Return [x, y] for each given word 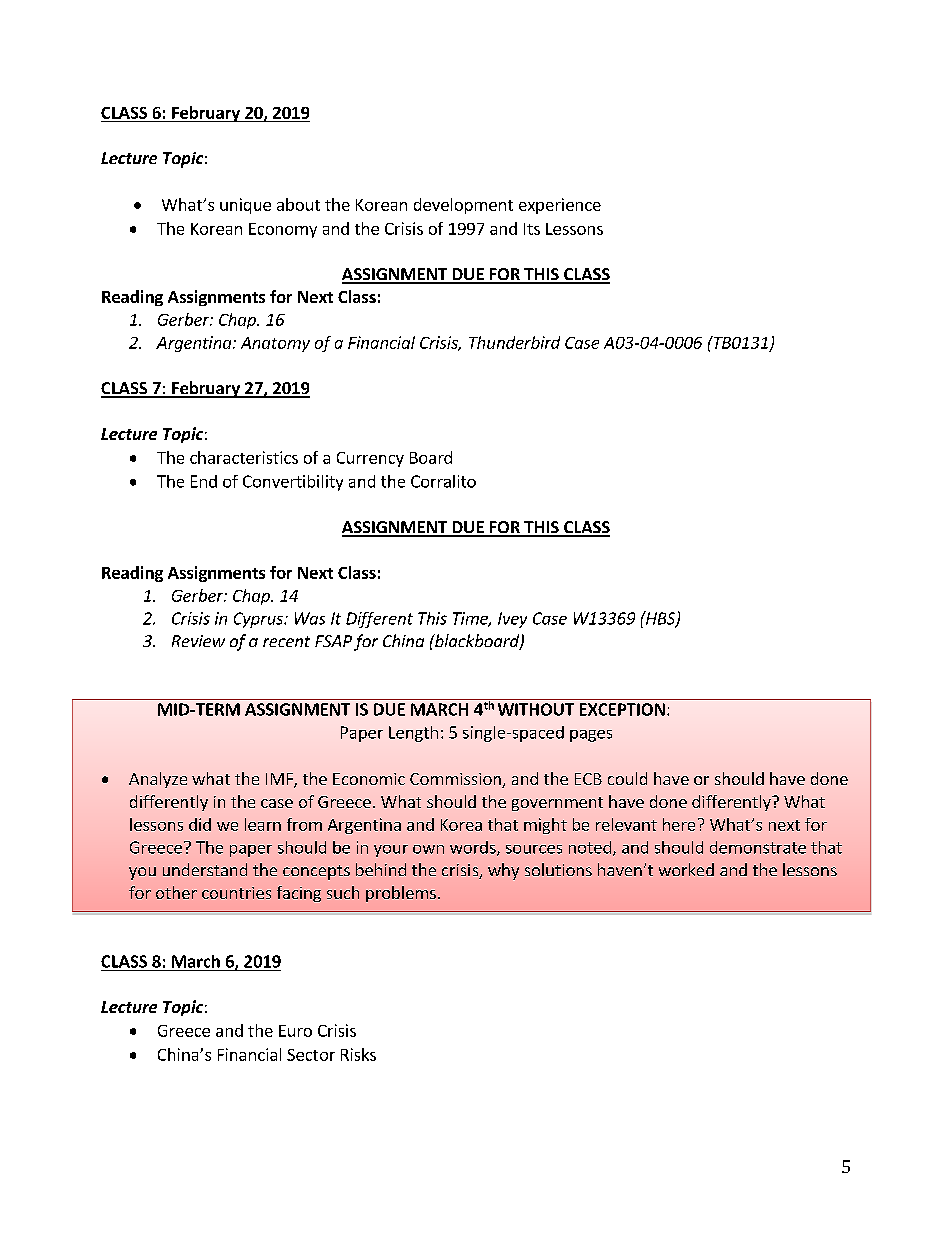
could [627, 778]
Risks [358, 1054]
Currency [370, 459]
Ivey [512, 620]
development [463, 206]
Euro [295, 1031]
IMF [280, 780]
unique [245, 206]
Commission [456, 780]
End [204, 481]
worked [686, 869]
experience [560, 206]
